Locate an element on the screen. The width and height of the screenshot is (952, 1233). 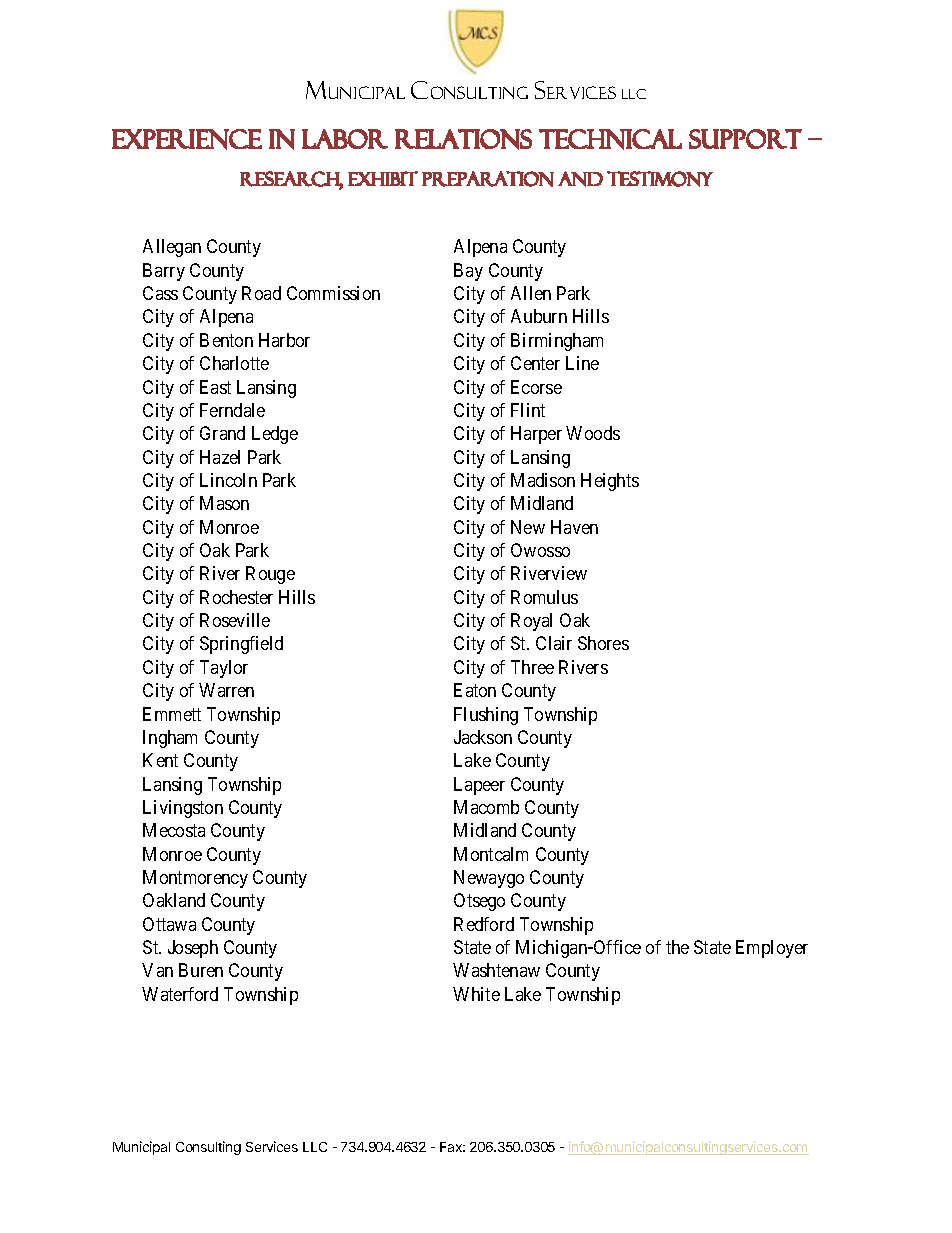
Flint is located at coordinates (528, 410).
